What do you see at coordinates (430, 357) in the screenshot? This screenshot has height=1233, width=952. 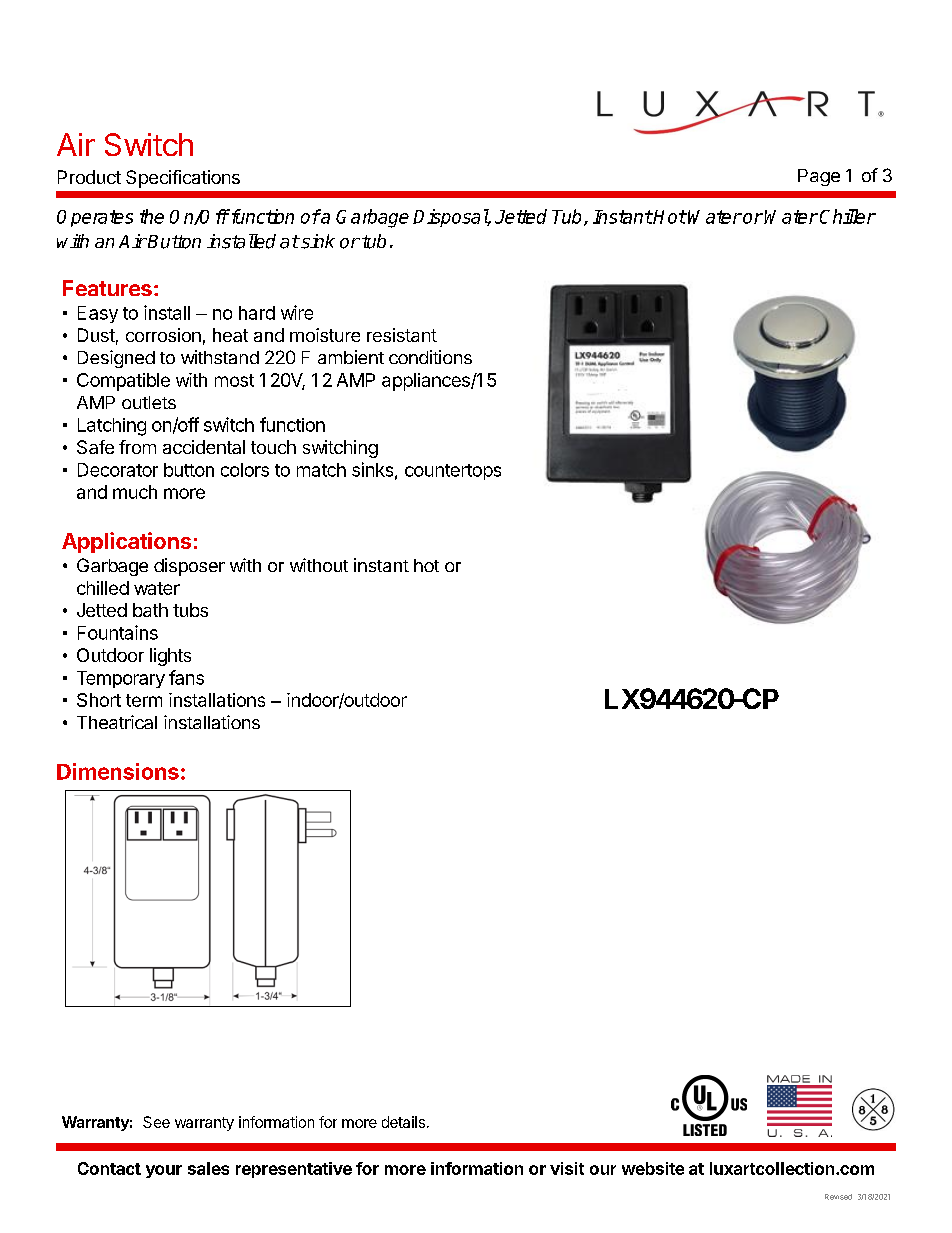 I see `conditions` at bounding box center [430, 357].
